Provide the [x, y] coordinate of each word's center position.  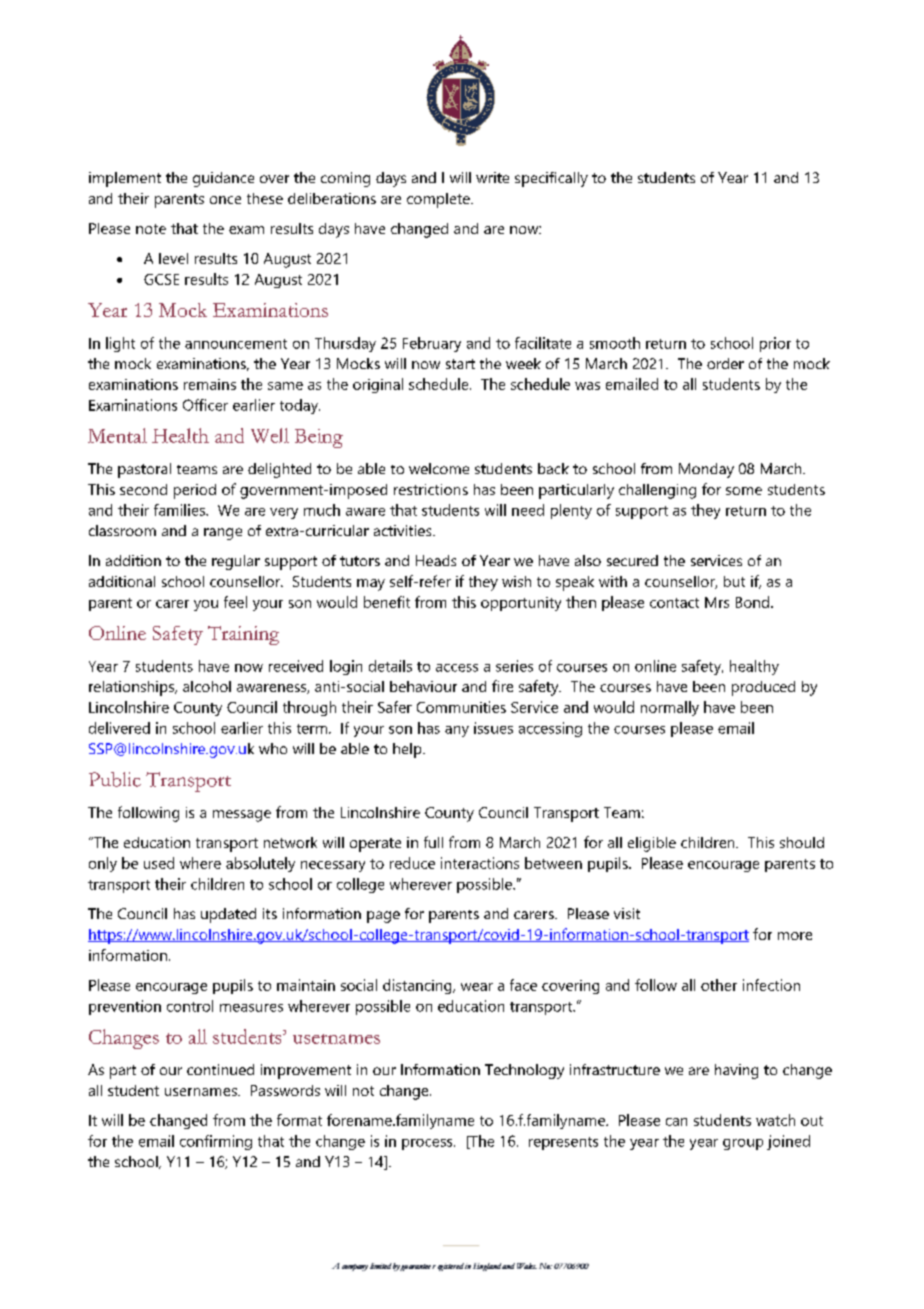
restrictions [431, 489]
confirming [216, 1142]
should [802, 842]
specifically [551, 179]
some [744, 491]
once [225, 200]
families [180, 510]
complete [439, 200]
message [242, 816]
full [433, 842]
